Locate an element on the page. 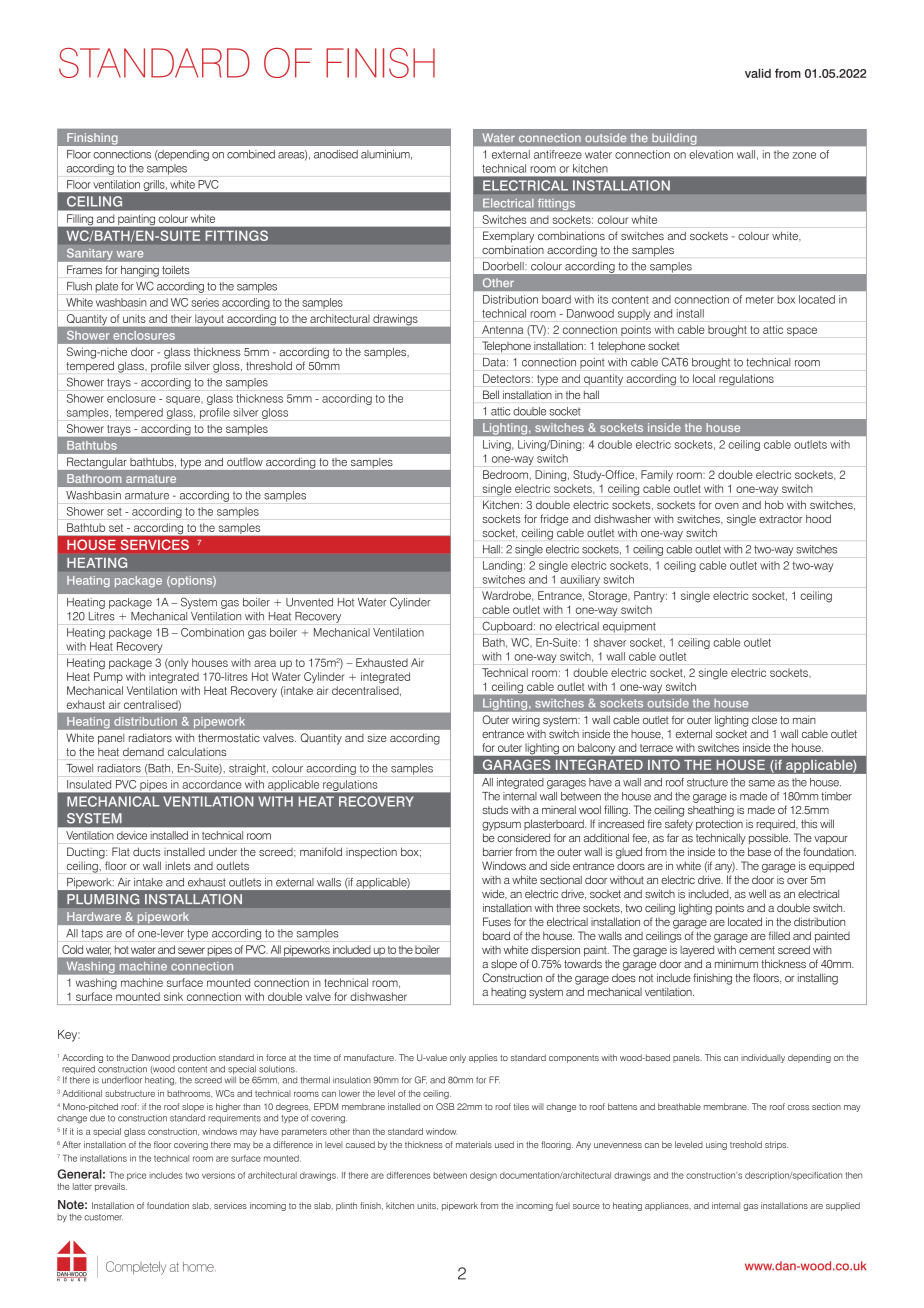 The height and width of the image is (1308, 924). combined is located at coordinates (251, 154).
